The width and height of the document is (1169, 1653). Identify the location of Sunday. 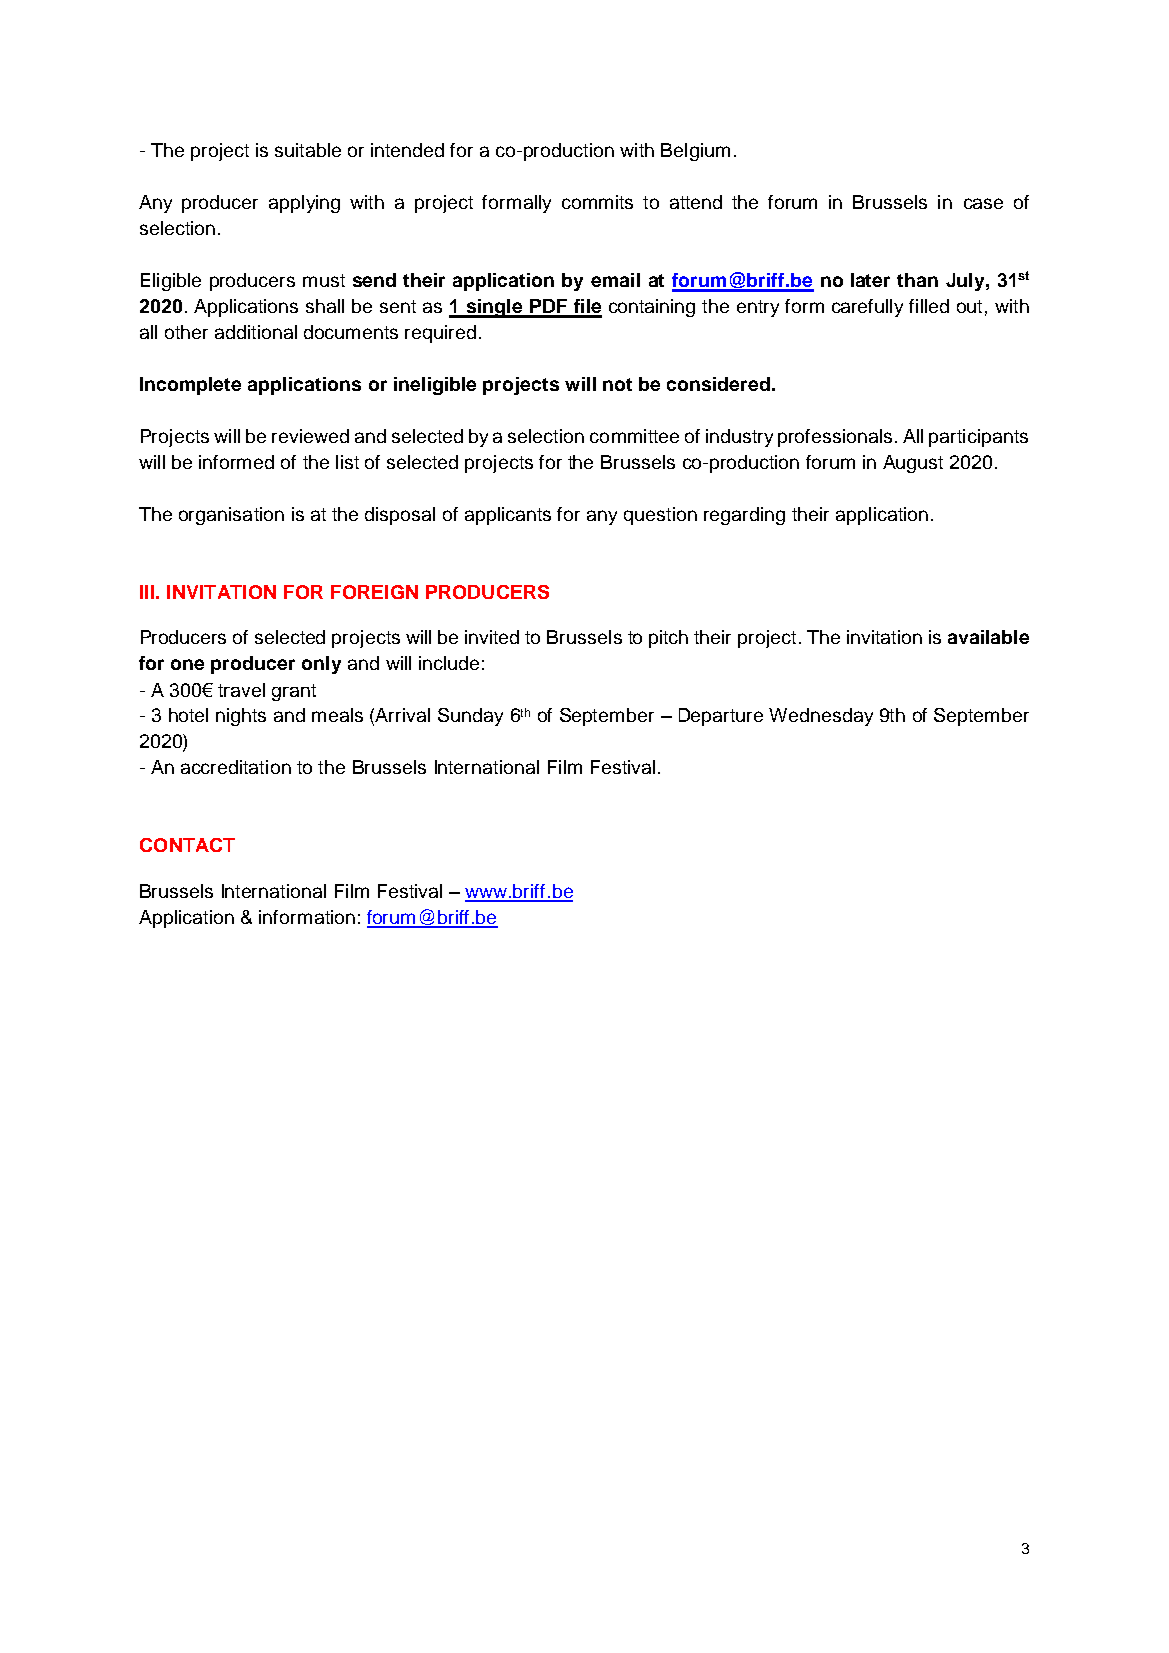
(470, 717).
